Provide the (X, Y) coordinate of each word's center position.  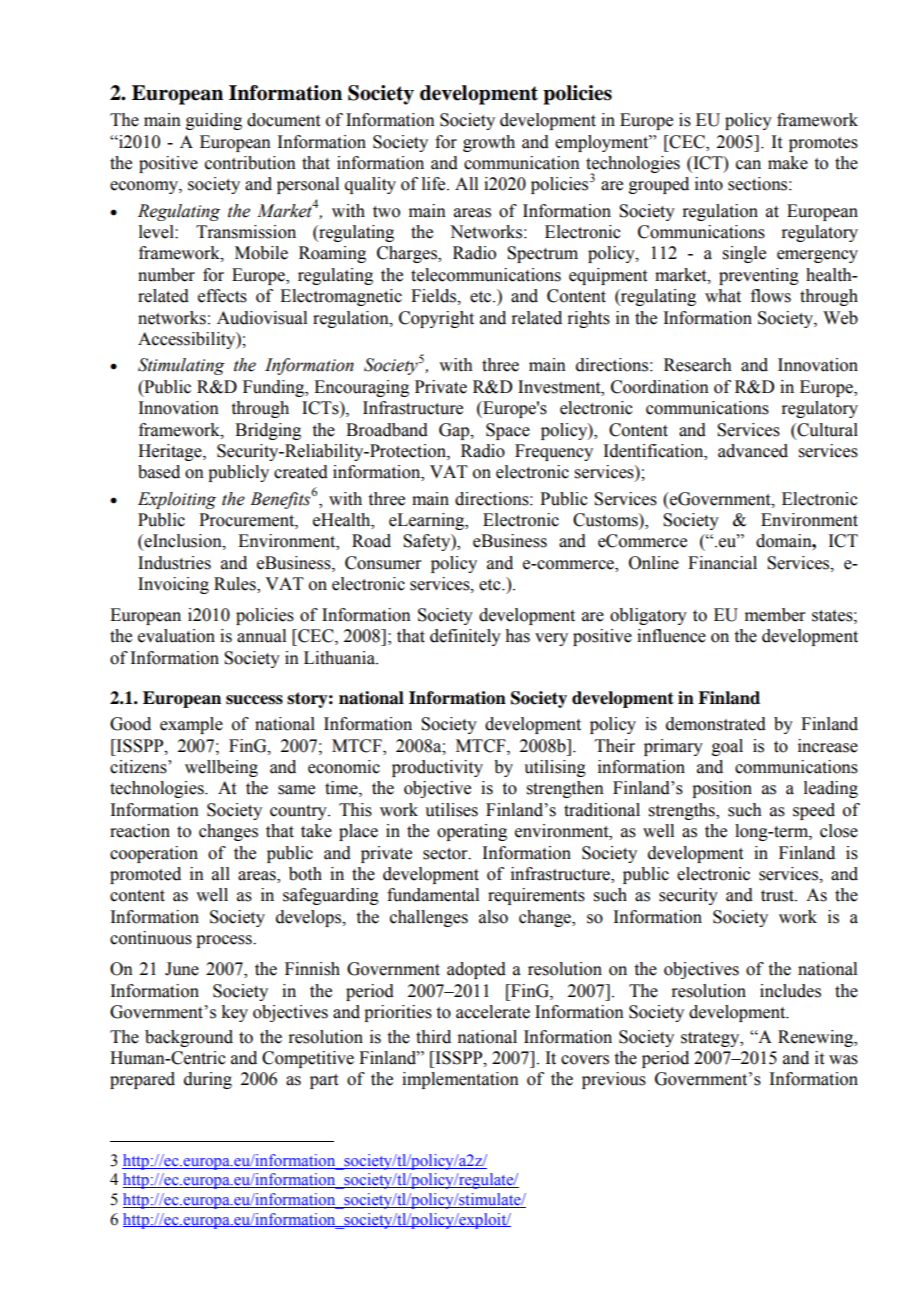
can (748, 165)
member (775, 615)
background (189, 1038)
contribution (250, 163)
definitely (465, 637)
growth (489, 143)
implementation (460, 1080)
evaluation (176, 636)
